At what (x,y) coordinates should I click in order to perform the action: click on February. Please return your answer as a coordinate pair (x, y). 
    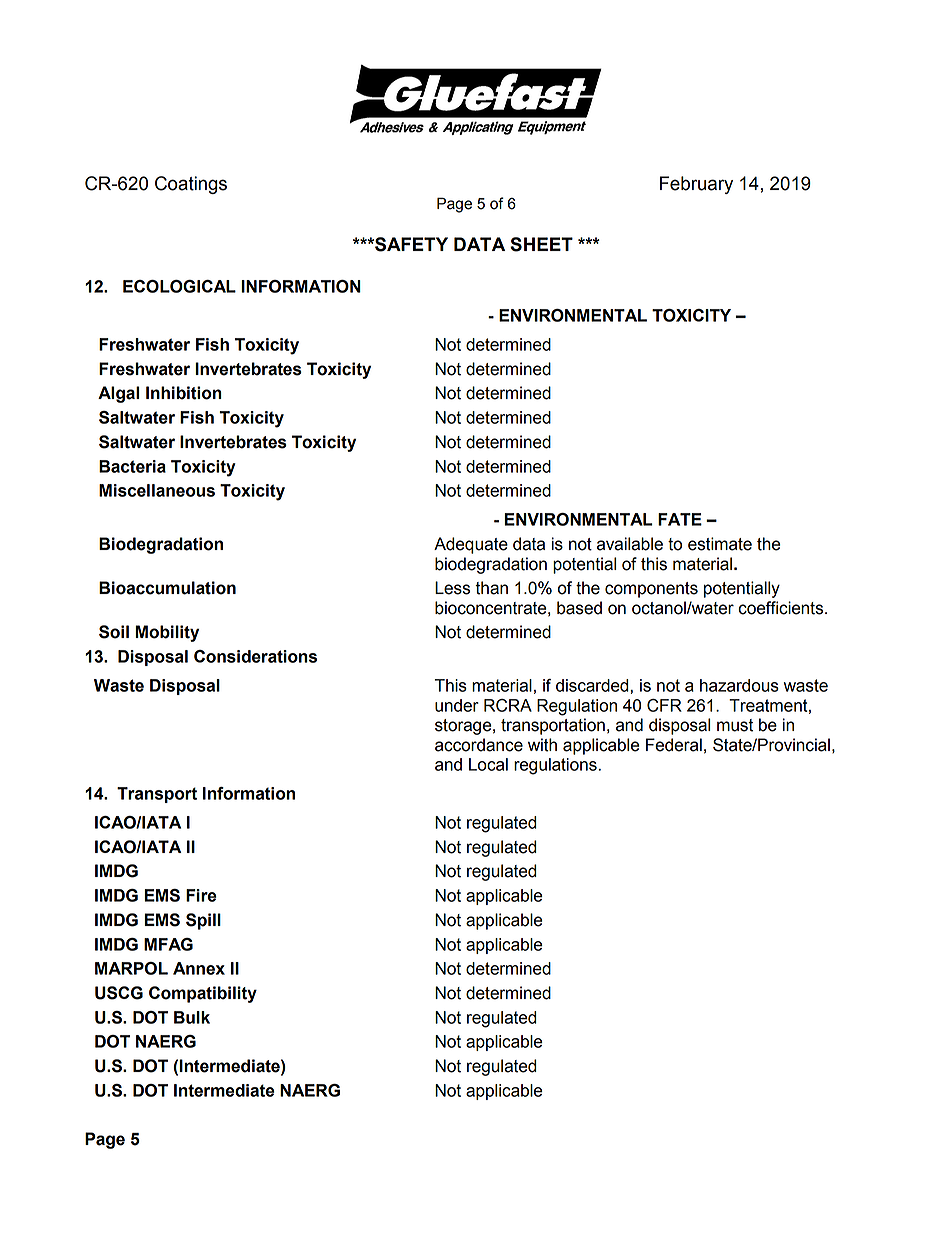
    Looking at the image, I should click on (696, 185).
